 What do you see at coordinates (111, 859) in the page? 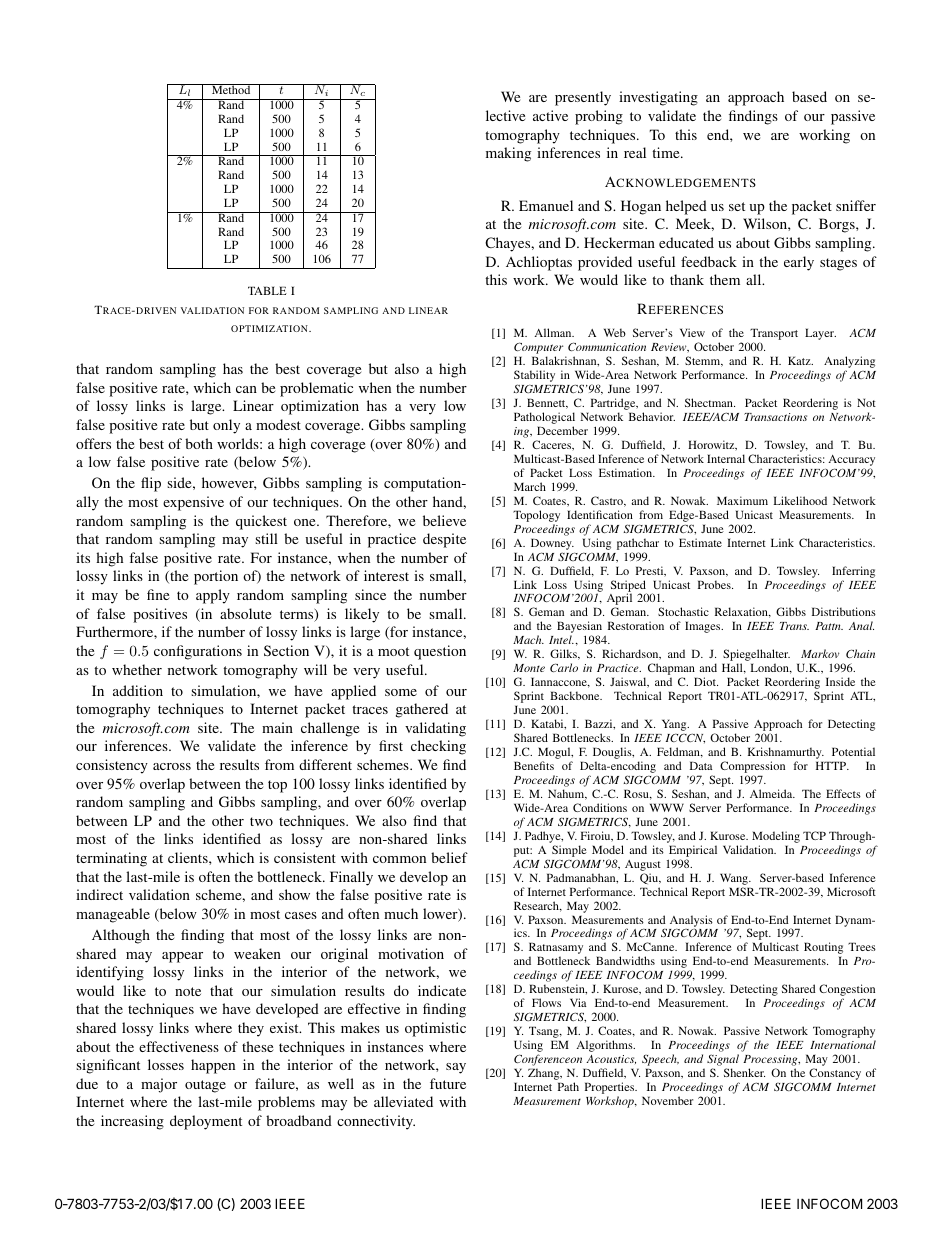
I see `terminating` at bounding box center [111, 859].
